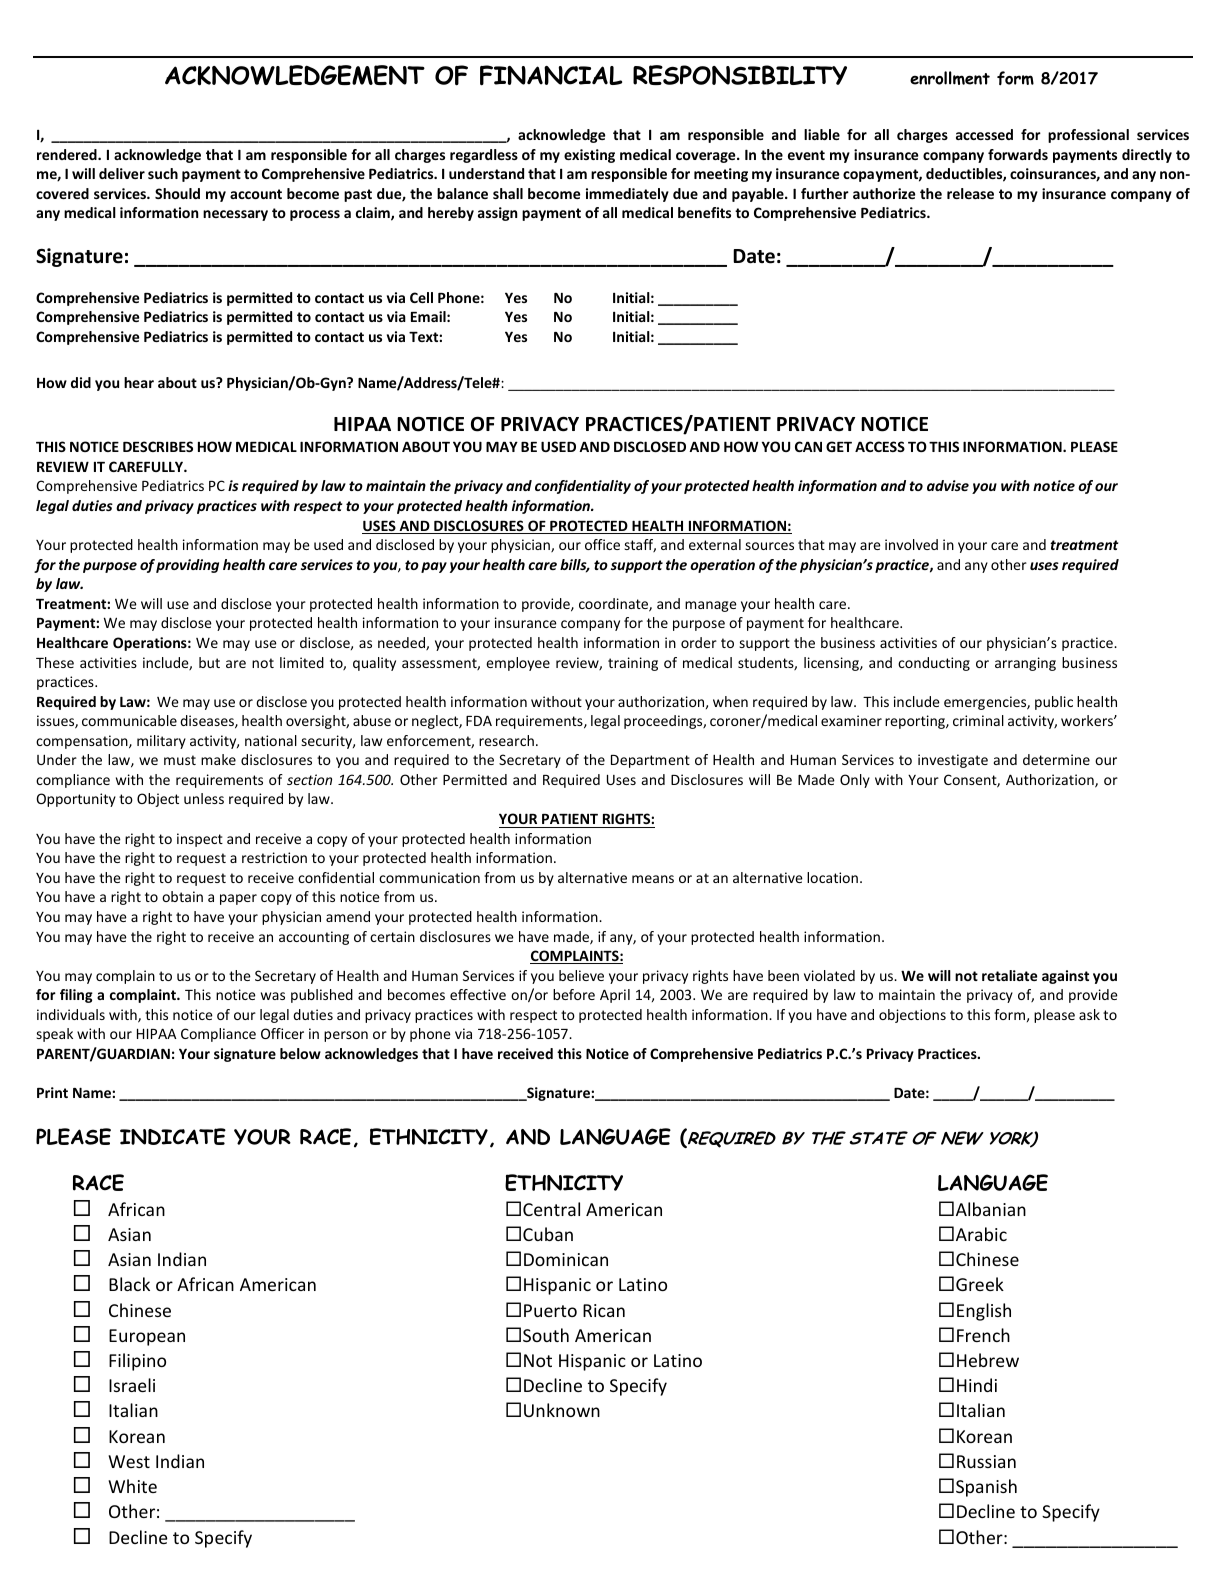 This screenshot has height=1587, width=1226. Describe the element at coordinates (589, 156) in the screenshot. I see `existing` at that location.
